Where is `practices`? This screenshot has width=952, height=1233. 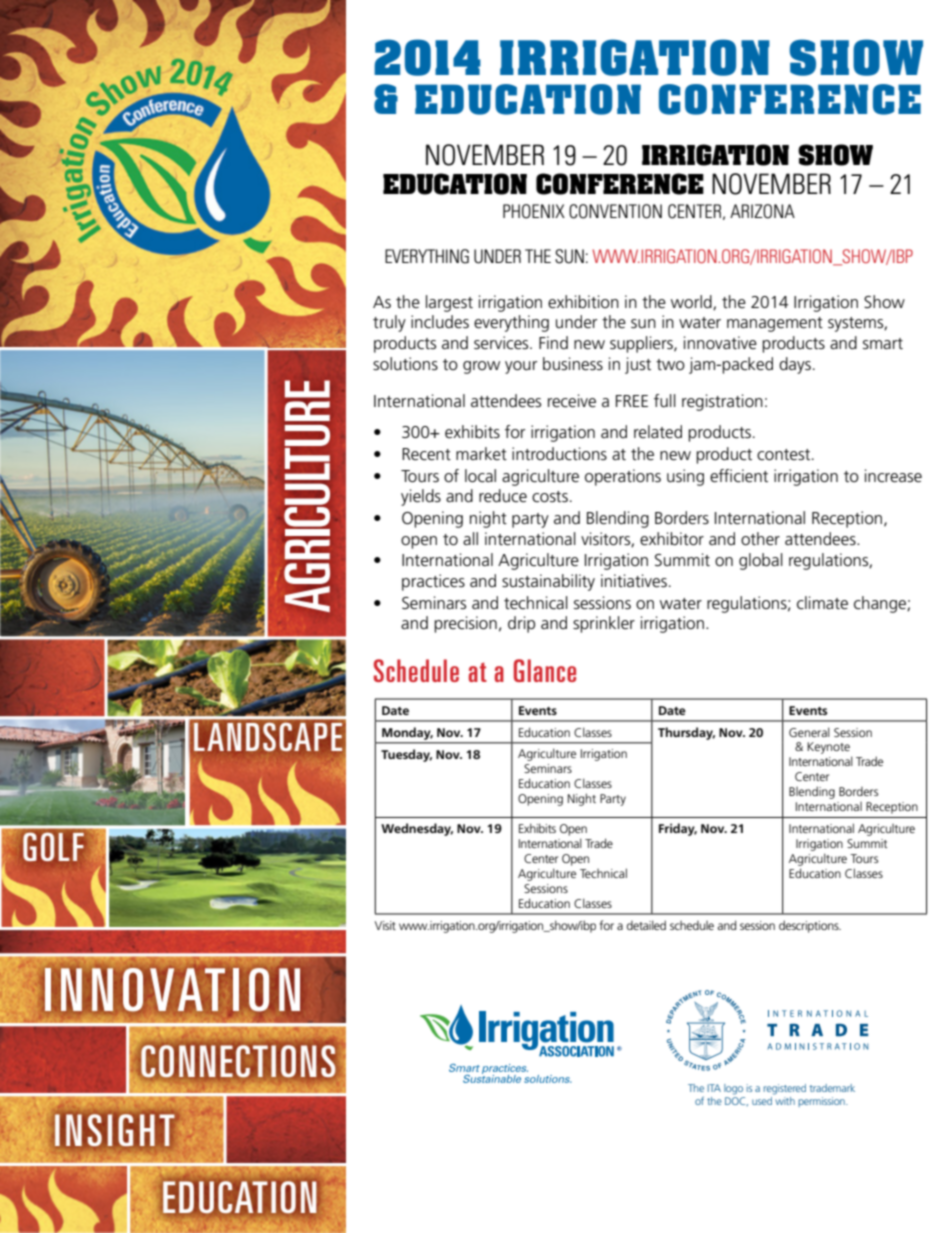 practices is located at coordinates (433, 582).
